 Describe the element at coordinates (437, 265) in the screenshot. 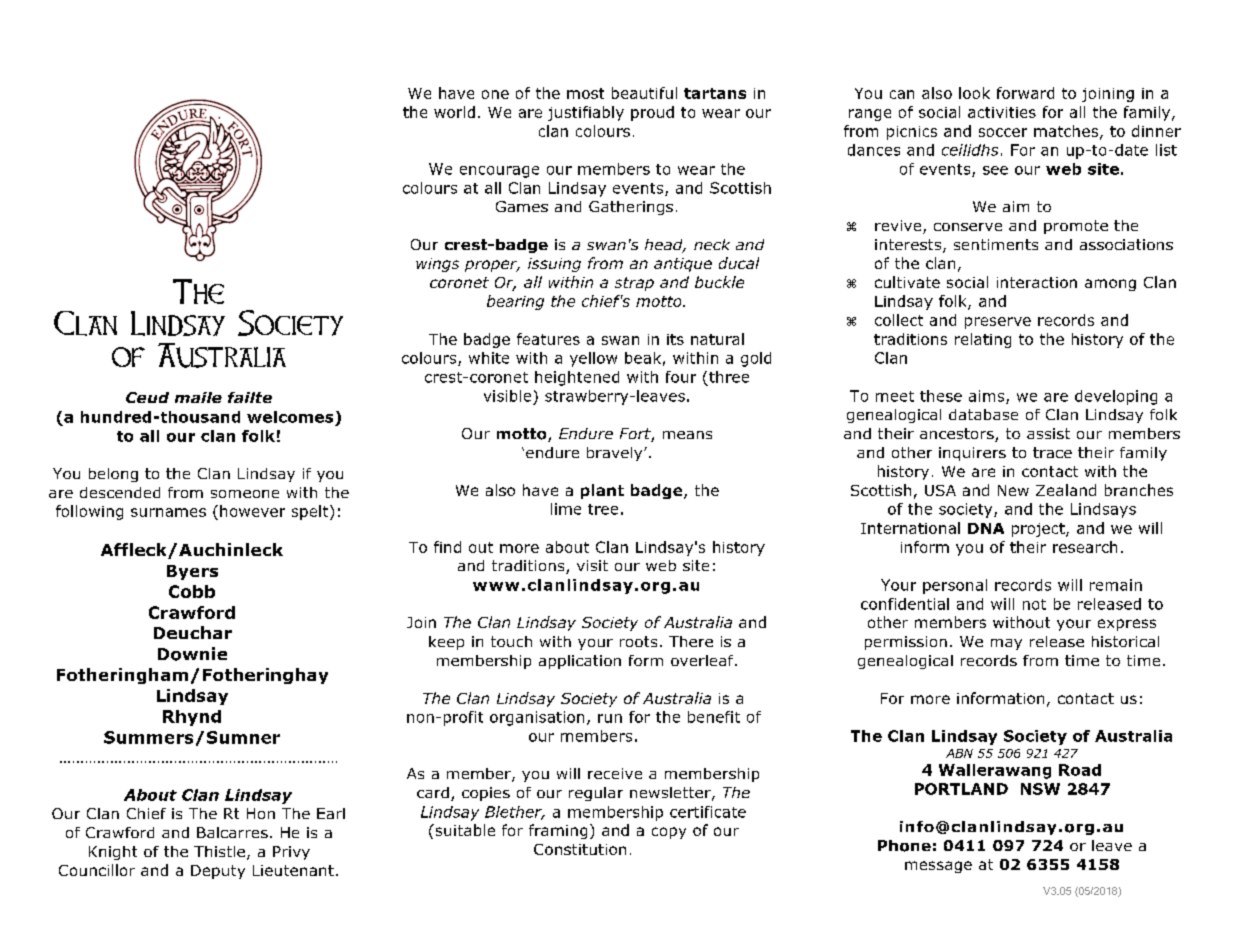

I see `wings` at that location.
